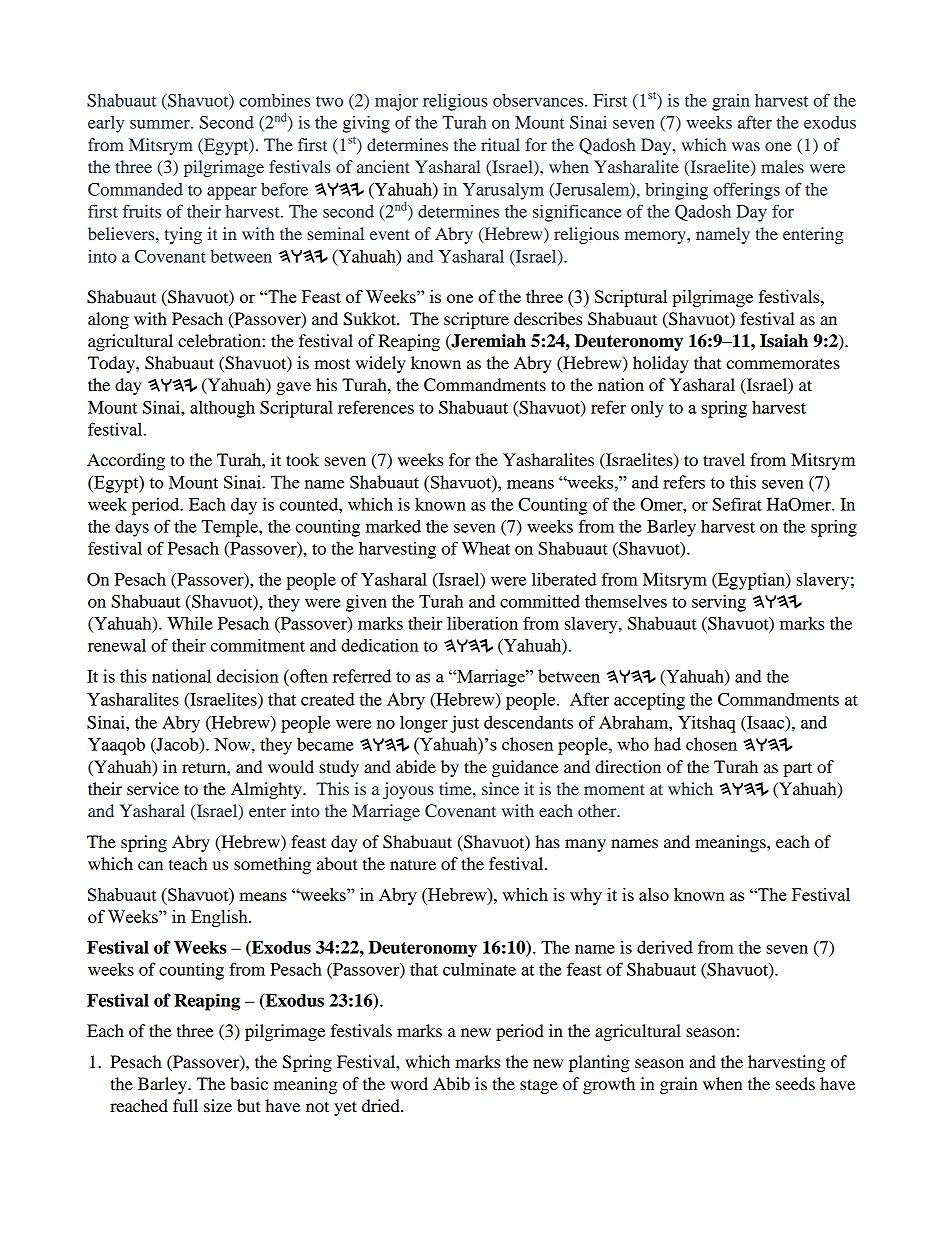 This screenshot has width=952, height=1233. Describe the element at coordinates (185, 1105) in the screenshot. I see `full` at that location.
